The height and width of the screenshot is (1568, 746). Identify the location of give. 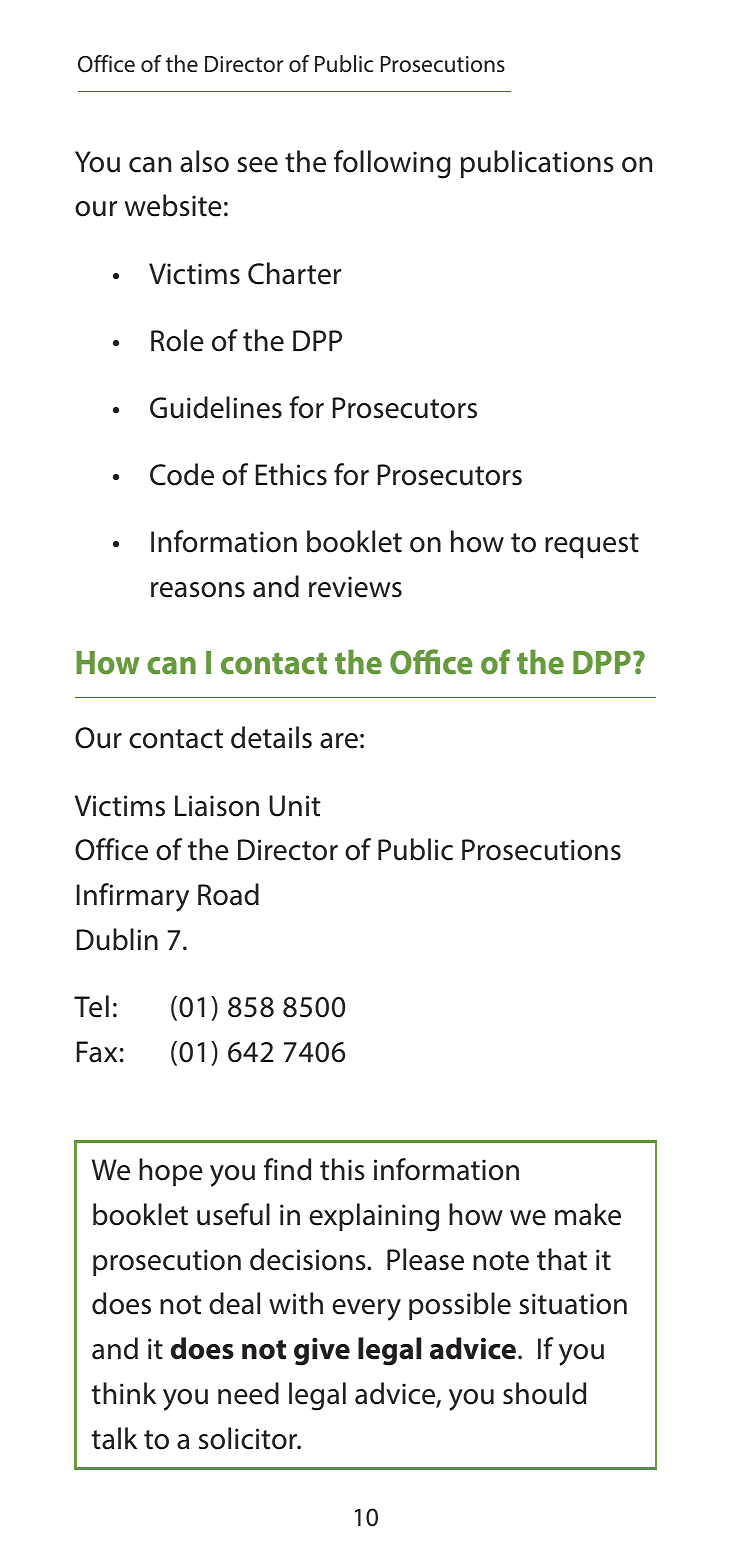
(322, 1352).
